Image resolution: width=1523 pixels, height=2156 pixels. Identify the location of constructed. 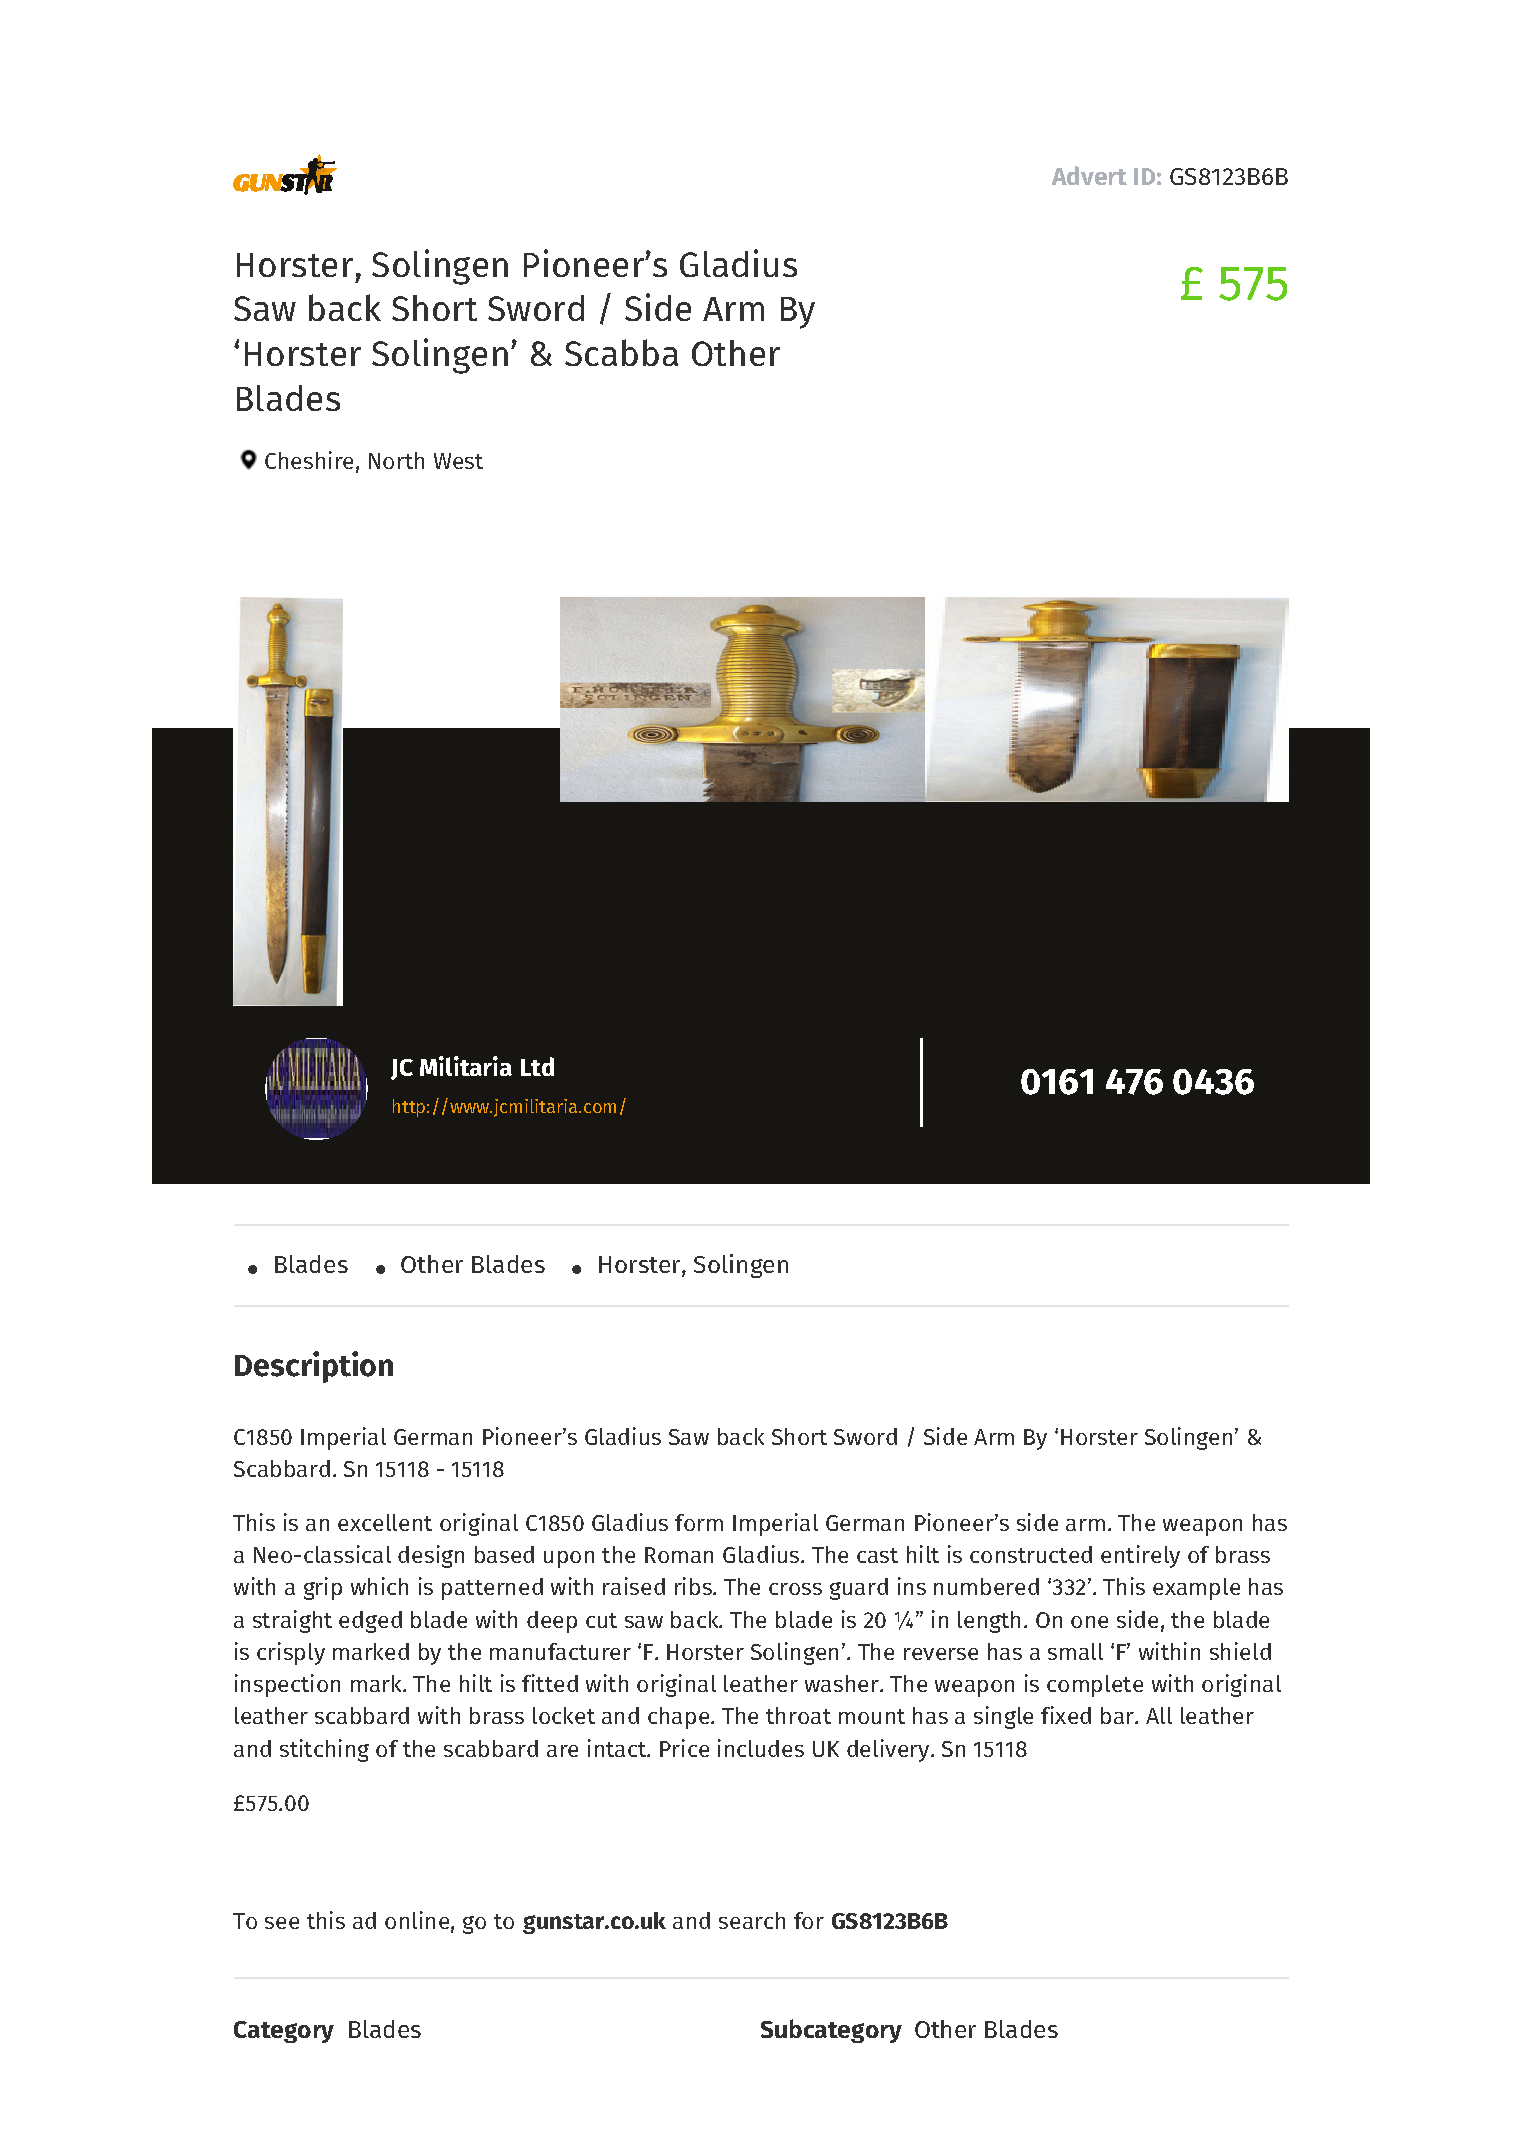
(1031, 1554).
